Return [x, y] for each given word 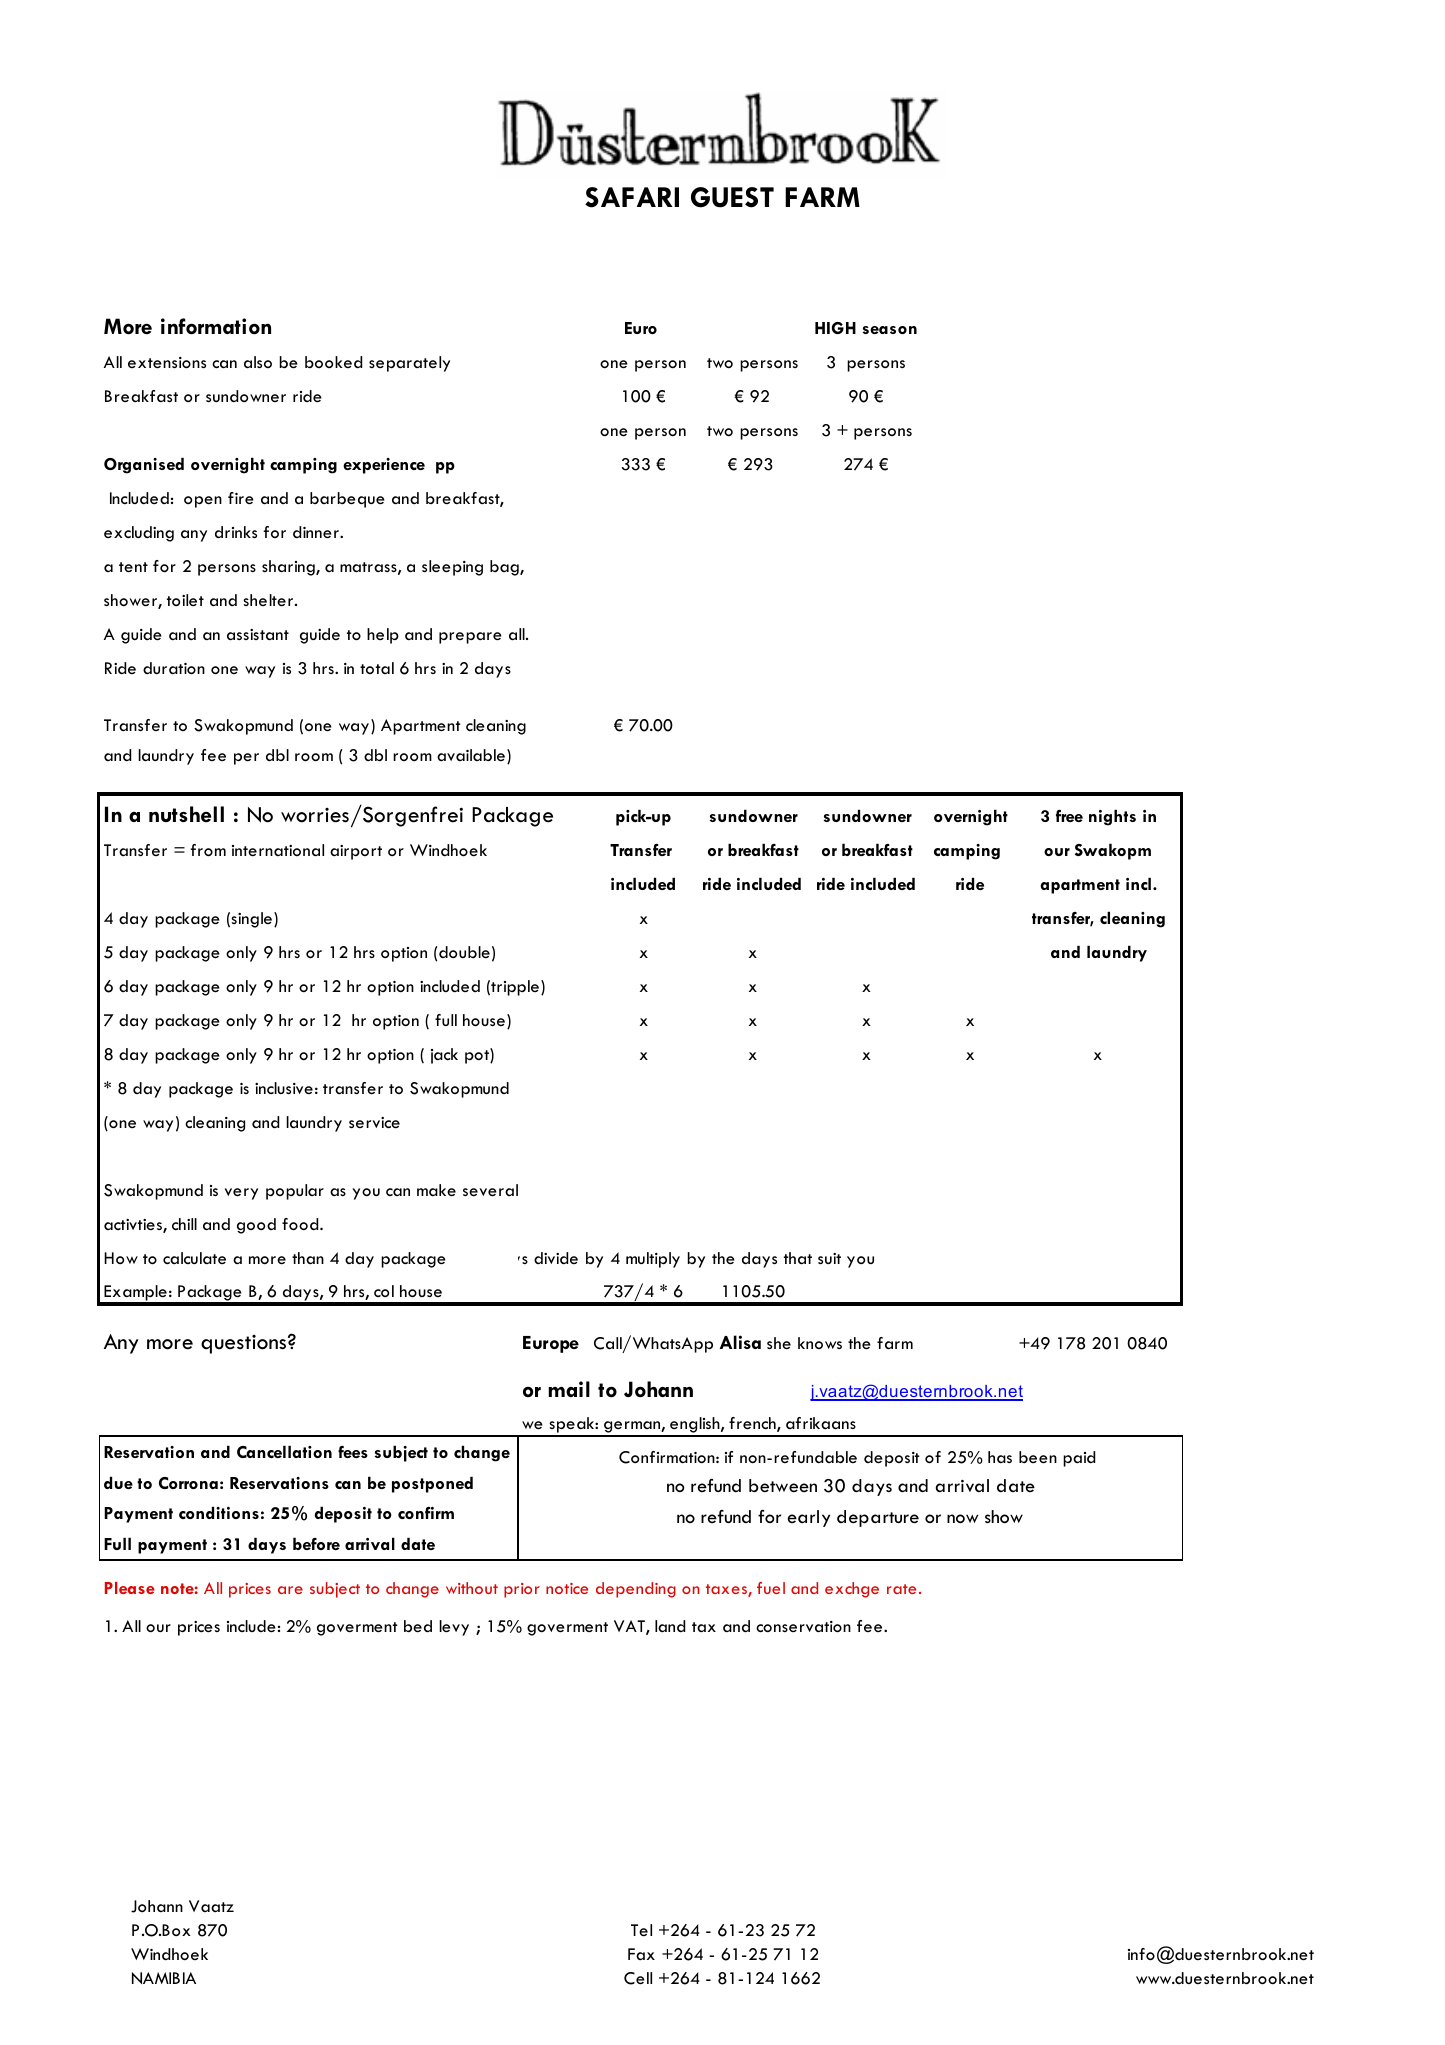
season [890, 330]
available [471, 755]
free [1069, 816]
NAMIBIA [164, 1978]
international [278, 850]
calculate [194, 1258]
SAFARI [632, 197]
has [1000, 1457]
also [258, 362]
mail [569, 1389]
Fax [641, 1954]
